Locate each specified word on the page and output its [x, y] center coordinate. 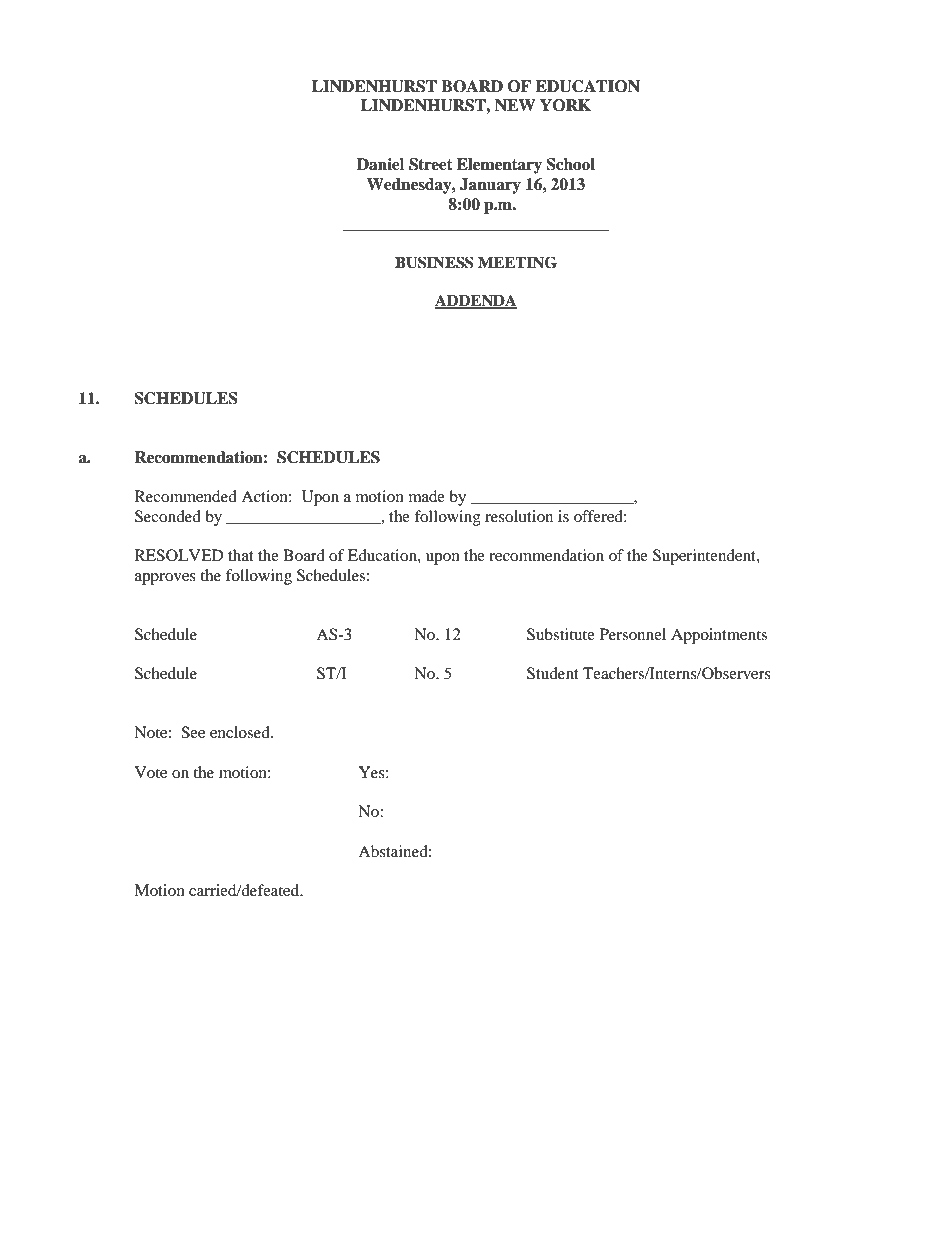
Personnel [633, 634]
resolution [519, 516]
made [427, 496]
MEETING [517, 262]
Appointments [719, 636]
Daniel [380, 164]
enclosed [241, 732]
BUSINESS [434, 262]
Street [431, 164]
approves [165, 579]
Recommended [186, 496]
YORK [565, 105]
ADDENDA [476, 301]
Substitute [561, 634]
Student [553, 673]
